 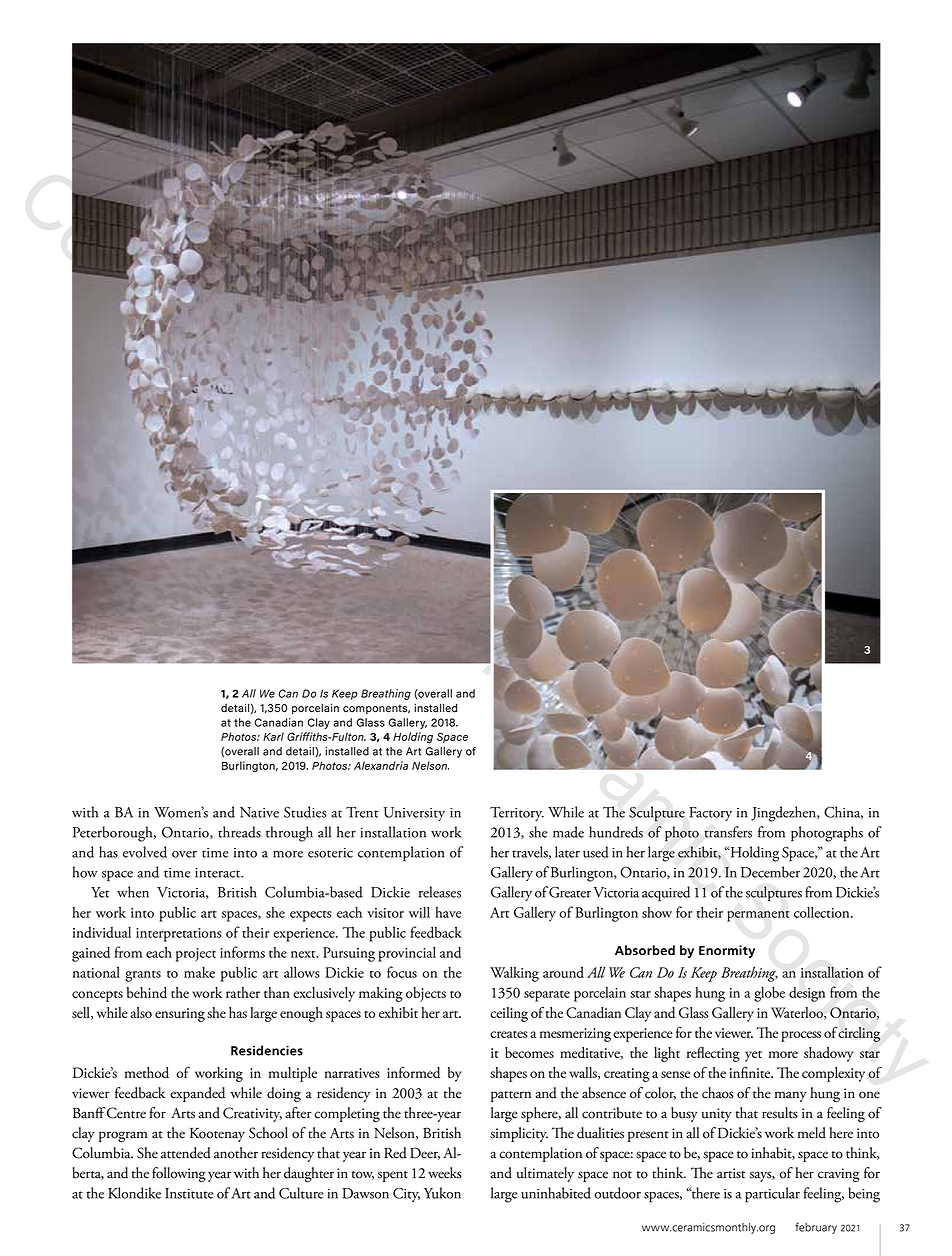 I want to click on globe, so click(x=769, y=994).
